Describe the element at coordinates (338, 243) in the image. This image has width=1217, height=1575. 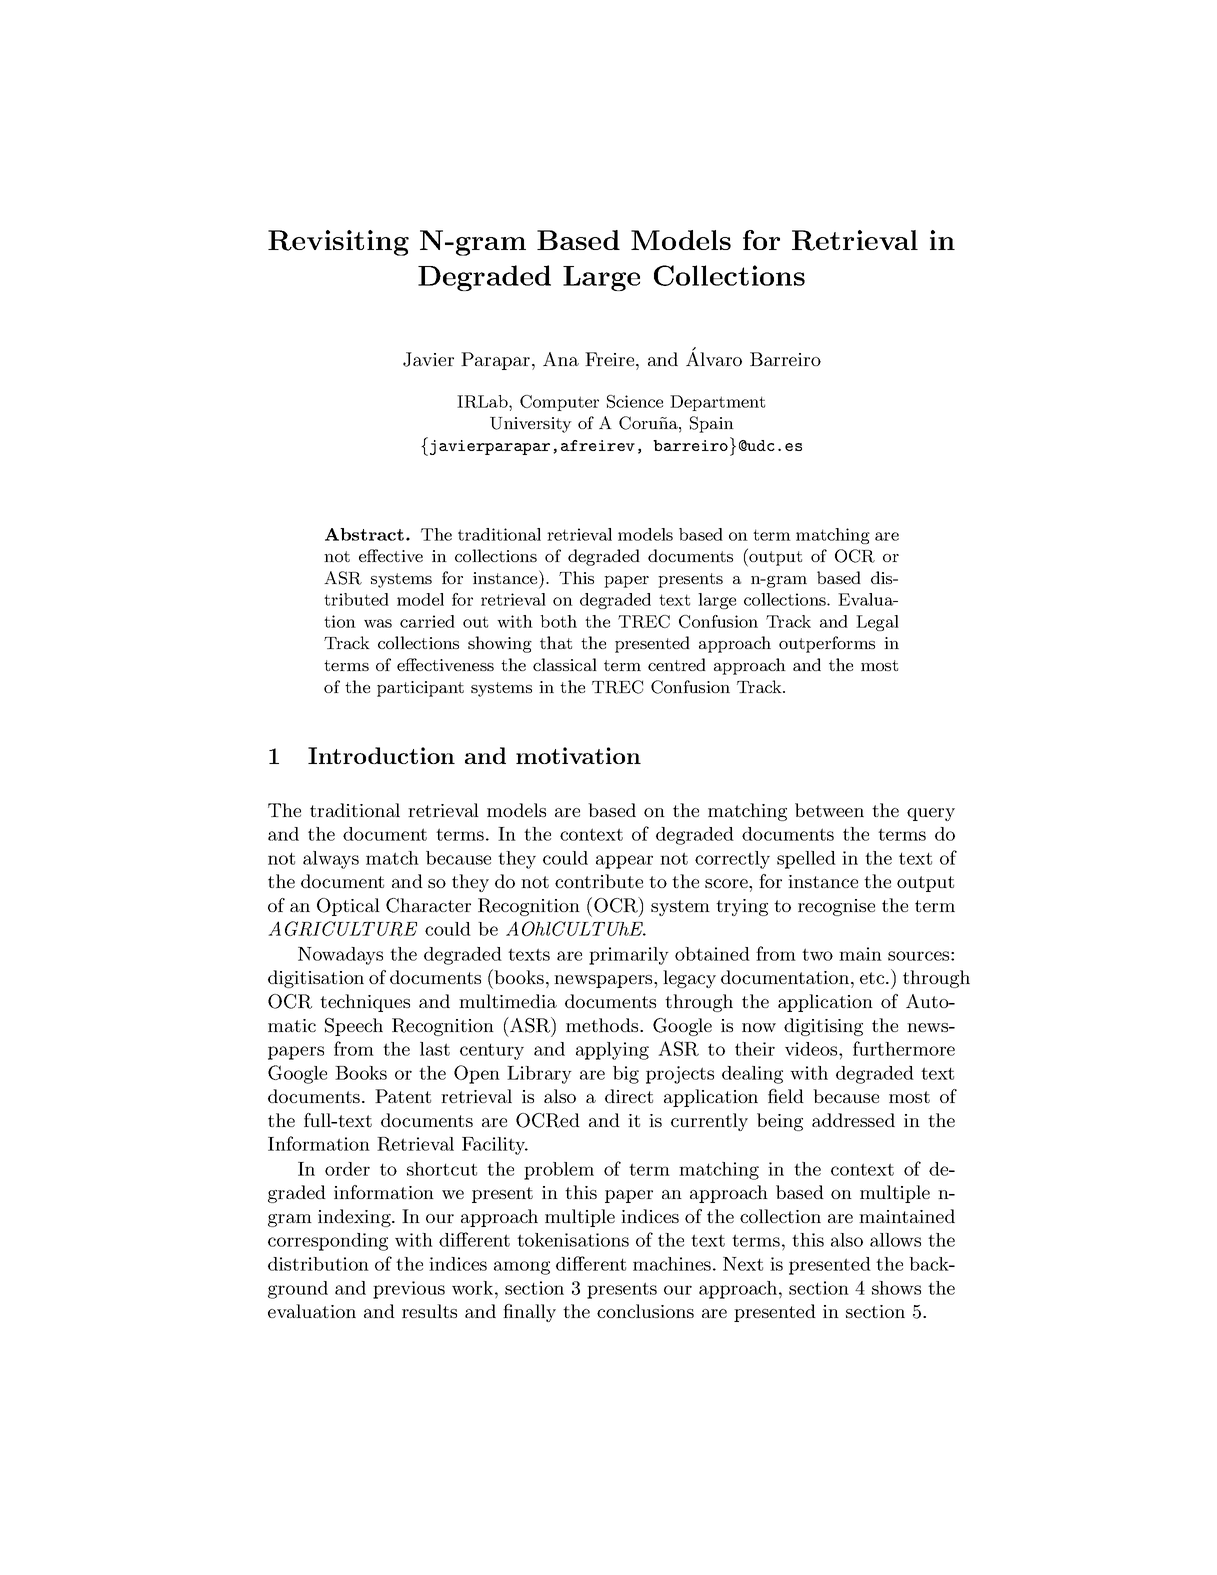
I see `Revisiting` at that location.
